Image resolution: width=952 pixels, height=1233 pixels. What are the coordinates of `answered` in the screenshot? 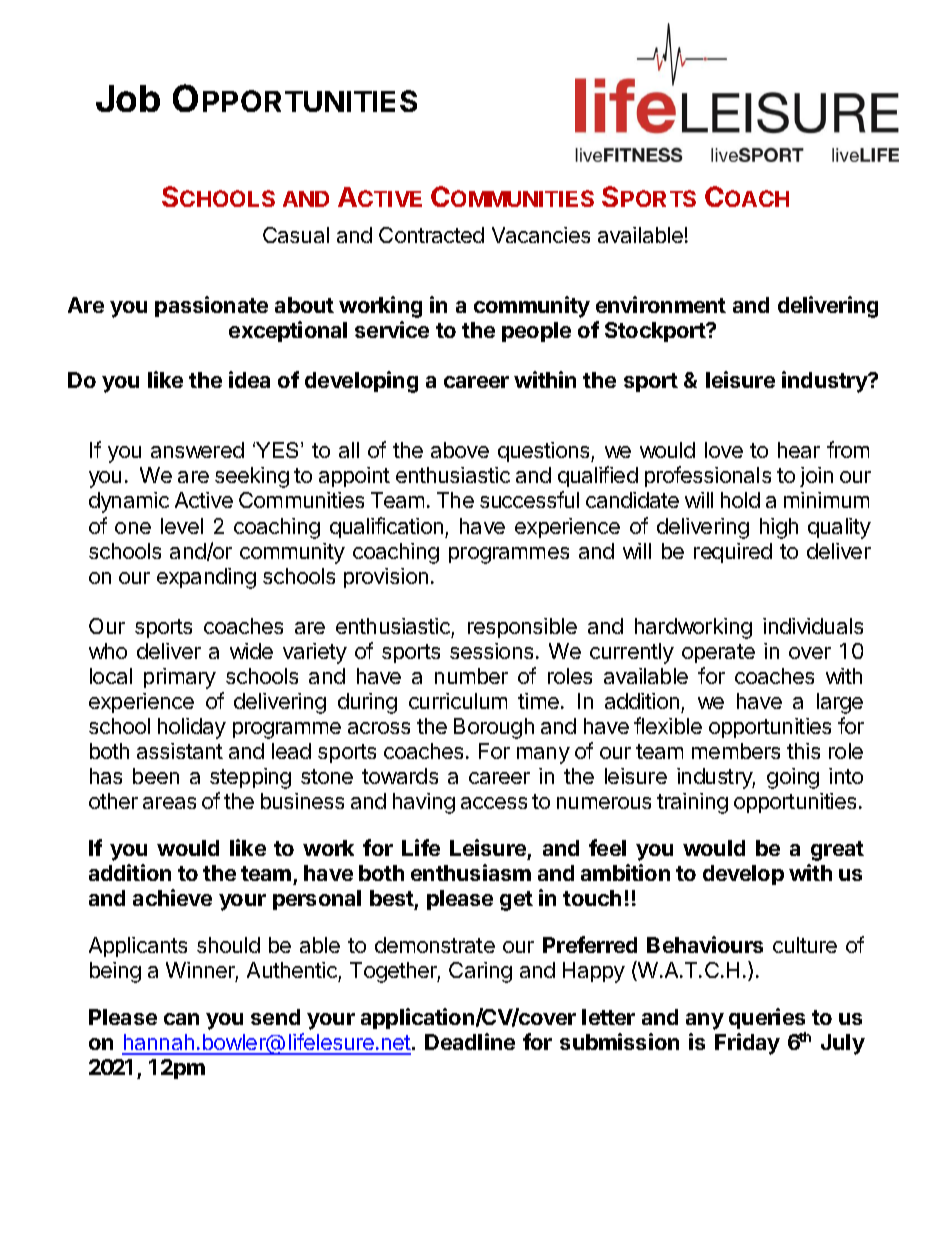 It's located at (197, 450).
